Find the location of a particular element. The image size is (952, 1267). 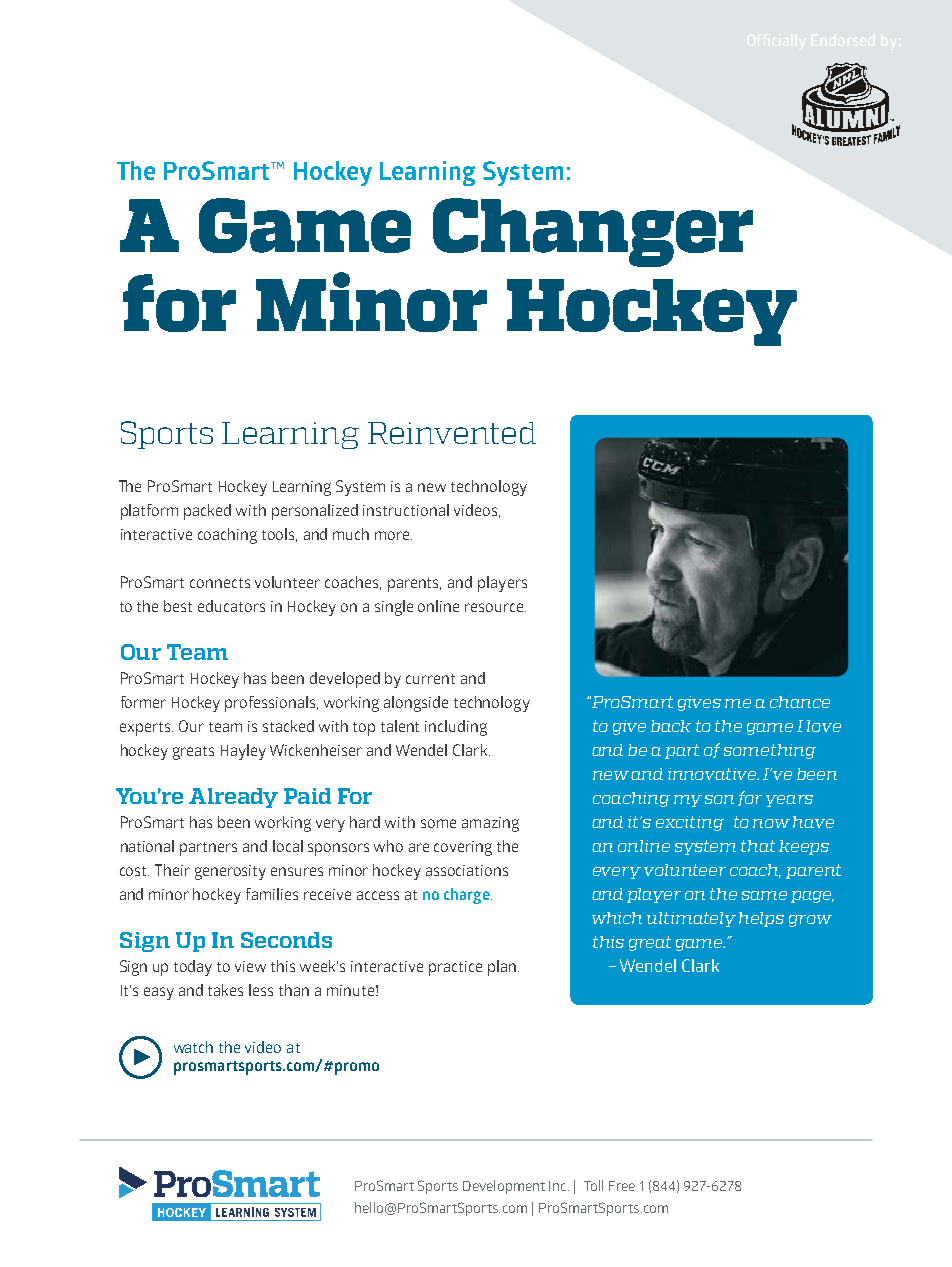

resource is located at coordinates (495, 607).
